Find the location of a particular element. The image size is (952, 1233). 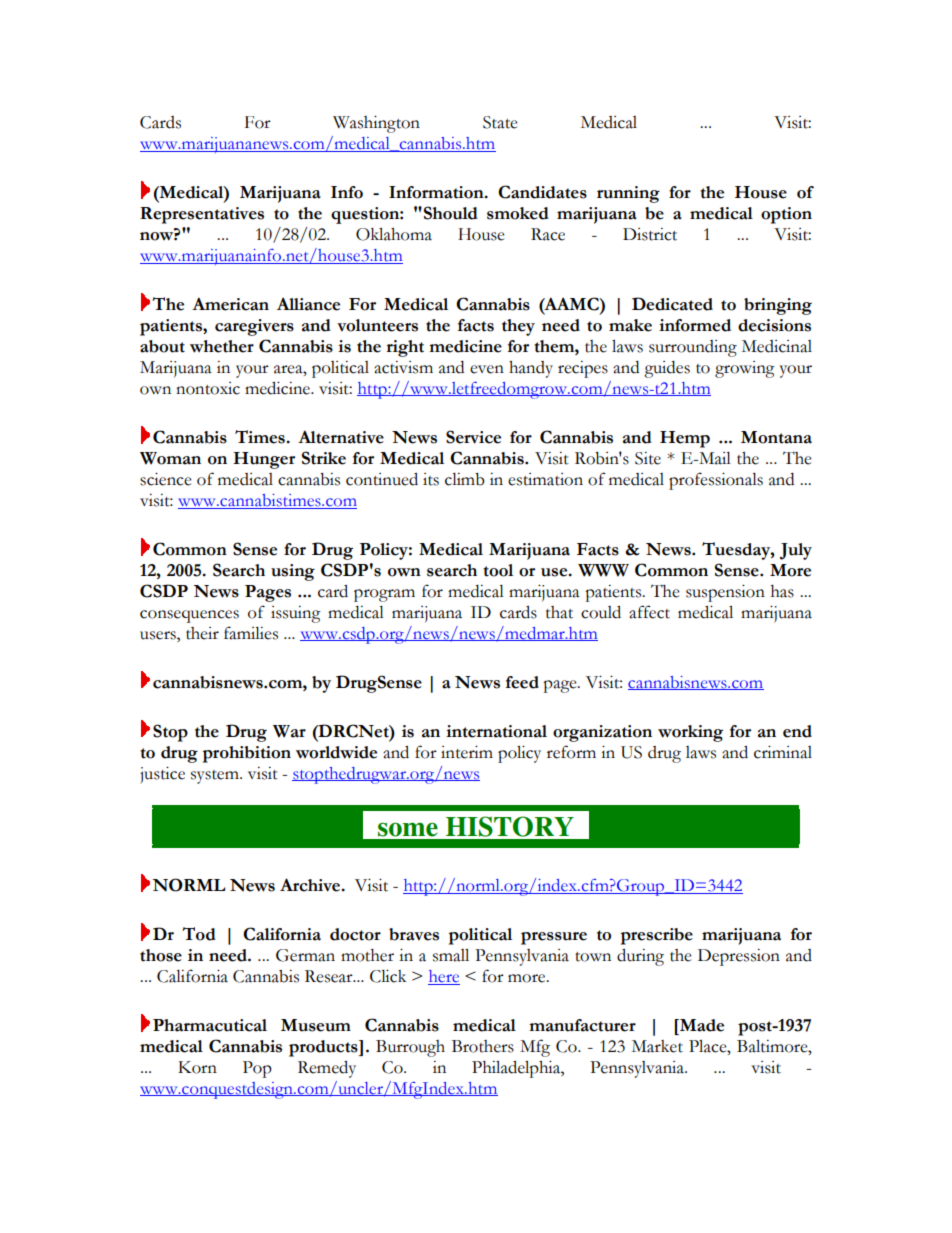

interim is located at coordinates (467, 752).
